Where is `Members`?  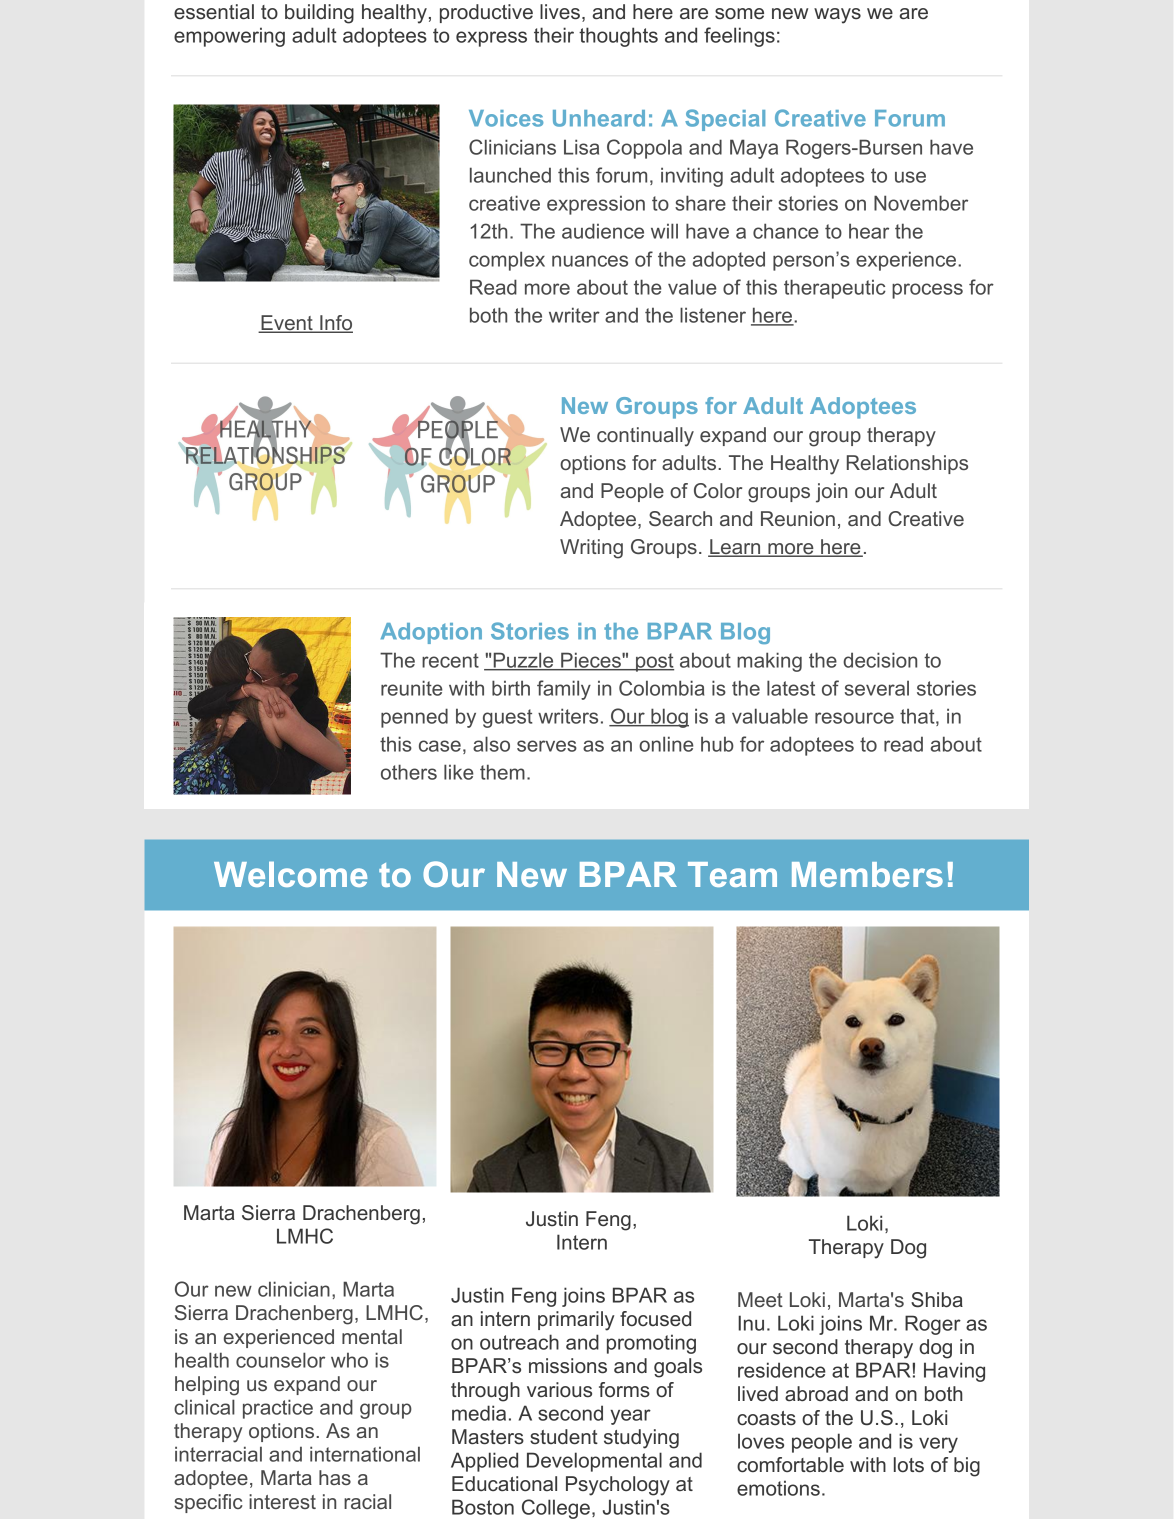
Members is located at coordinates (867, 874).
